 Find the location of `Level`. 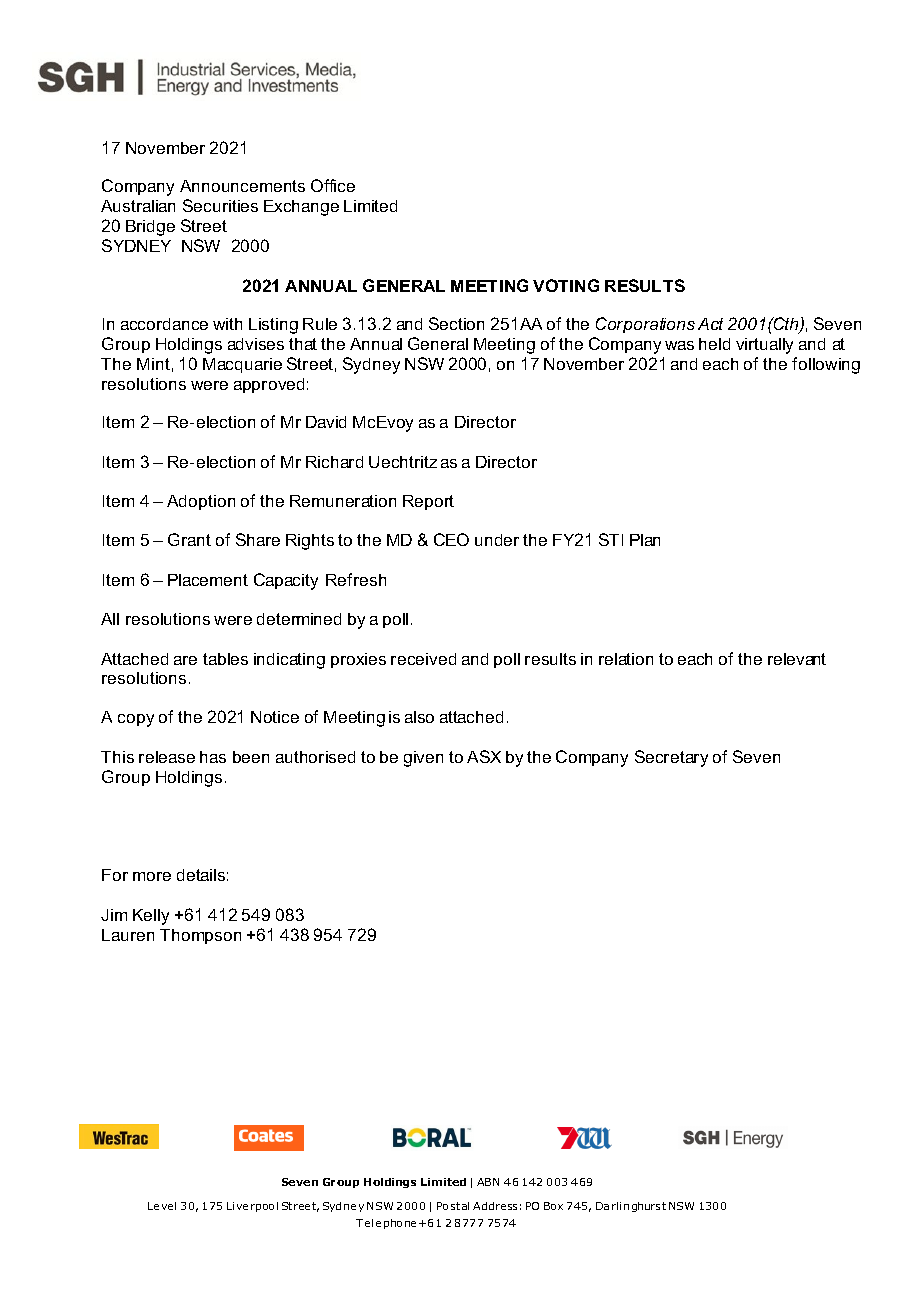

Level is located at coordinates (162, 1206).
